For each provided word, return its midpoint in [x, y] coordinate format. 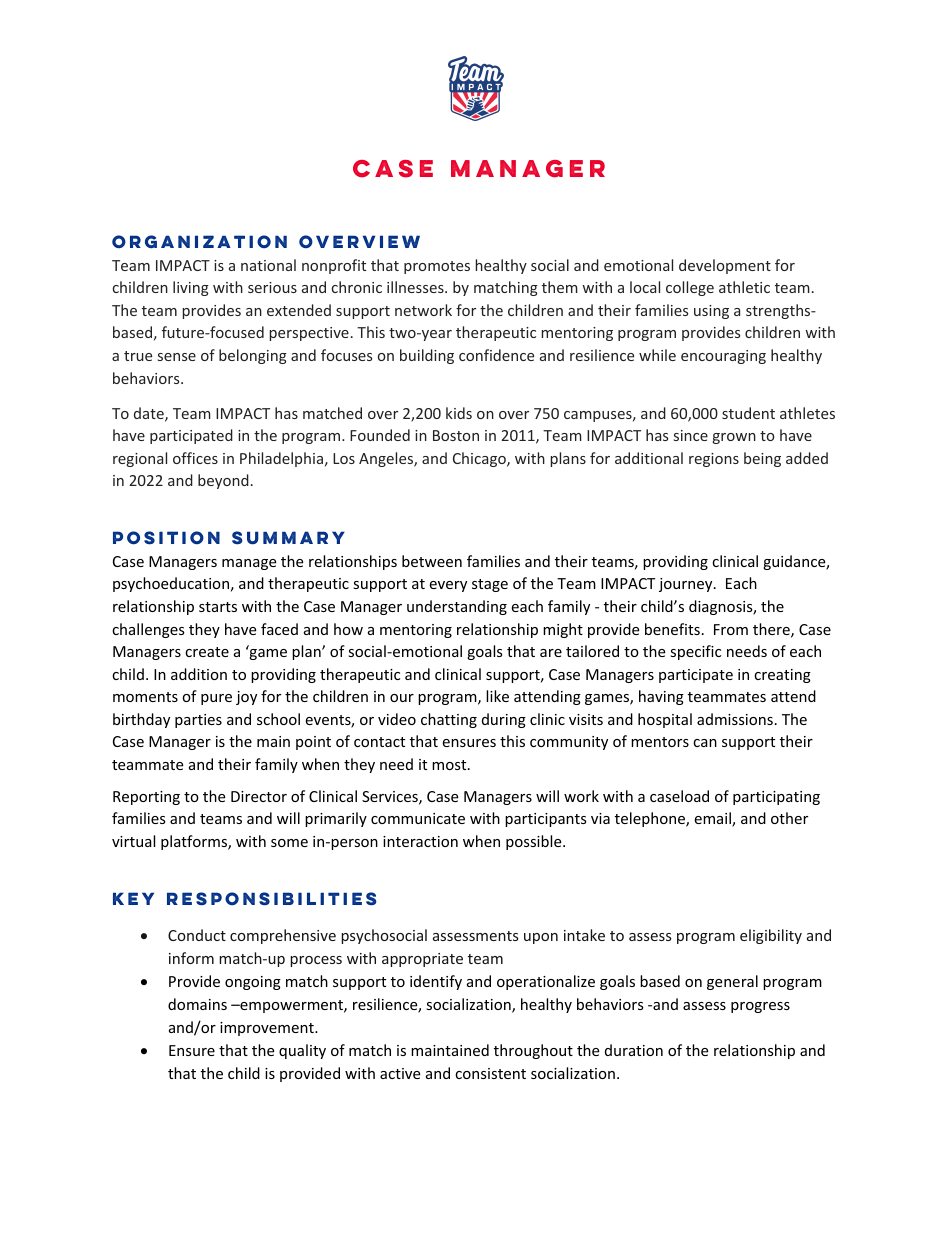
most [450, 765]
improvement [268, 1029]
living [191, 288]
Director [259, 796]
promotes [437, 267]
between [432, 561]
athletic [744, 287]
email [713, 819]
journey [687, 585]
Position [166, 538]
